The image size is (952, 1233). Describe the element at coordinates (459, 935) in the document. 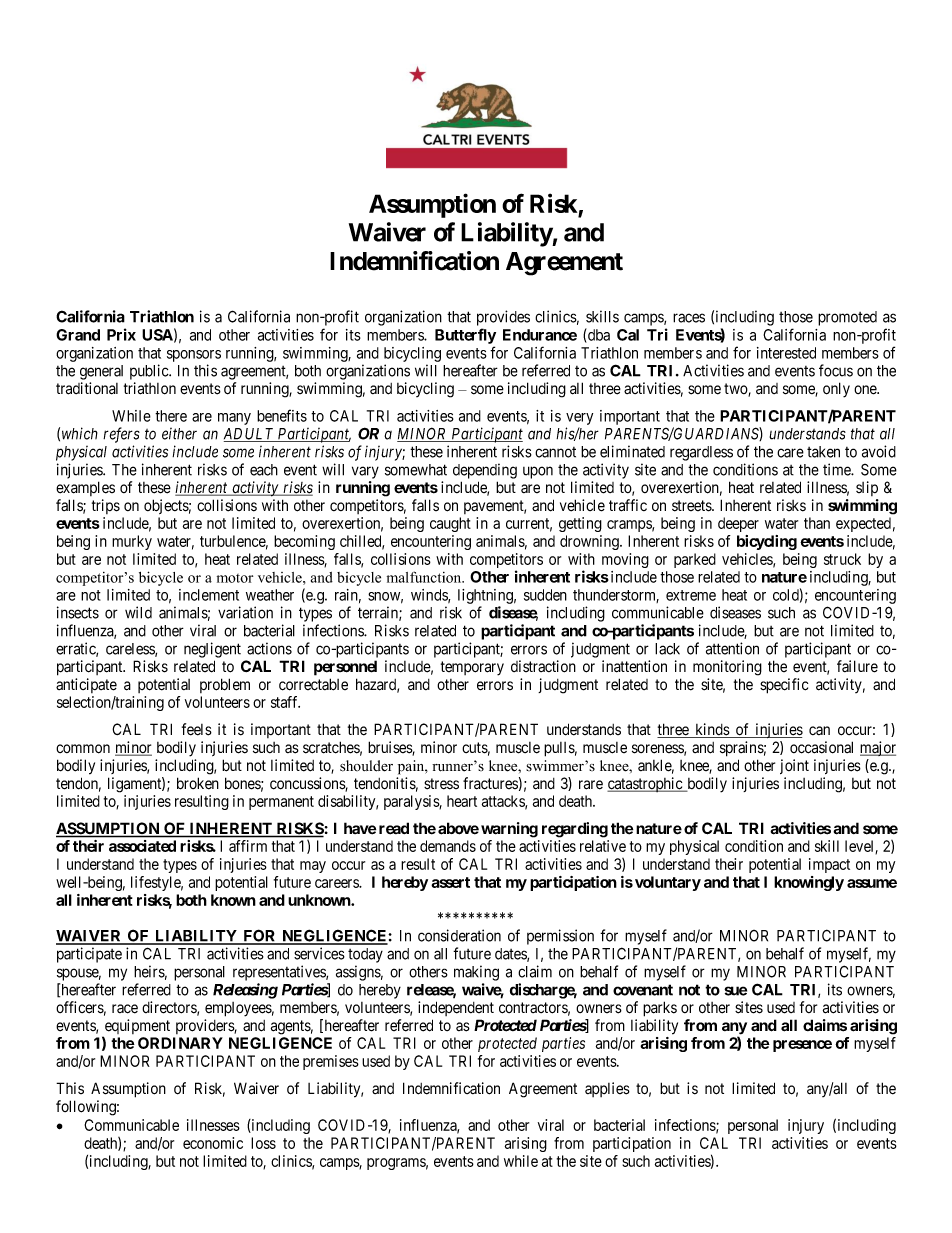

I see `consideration` at that location.
